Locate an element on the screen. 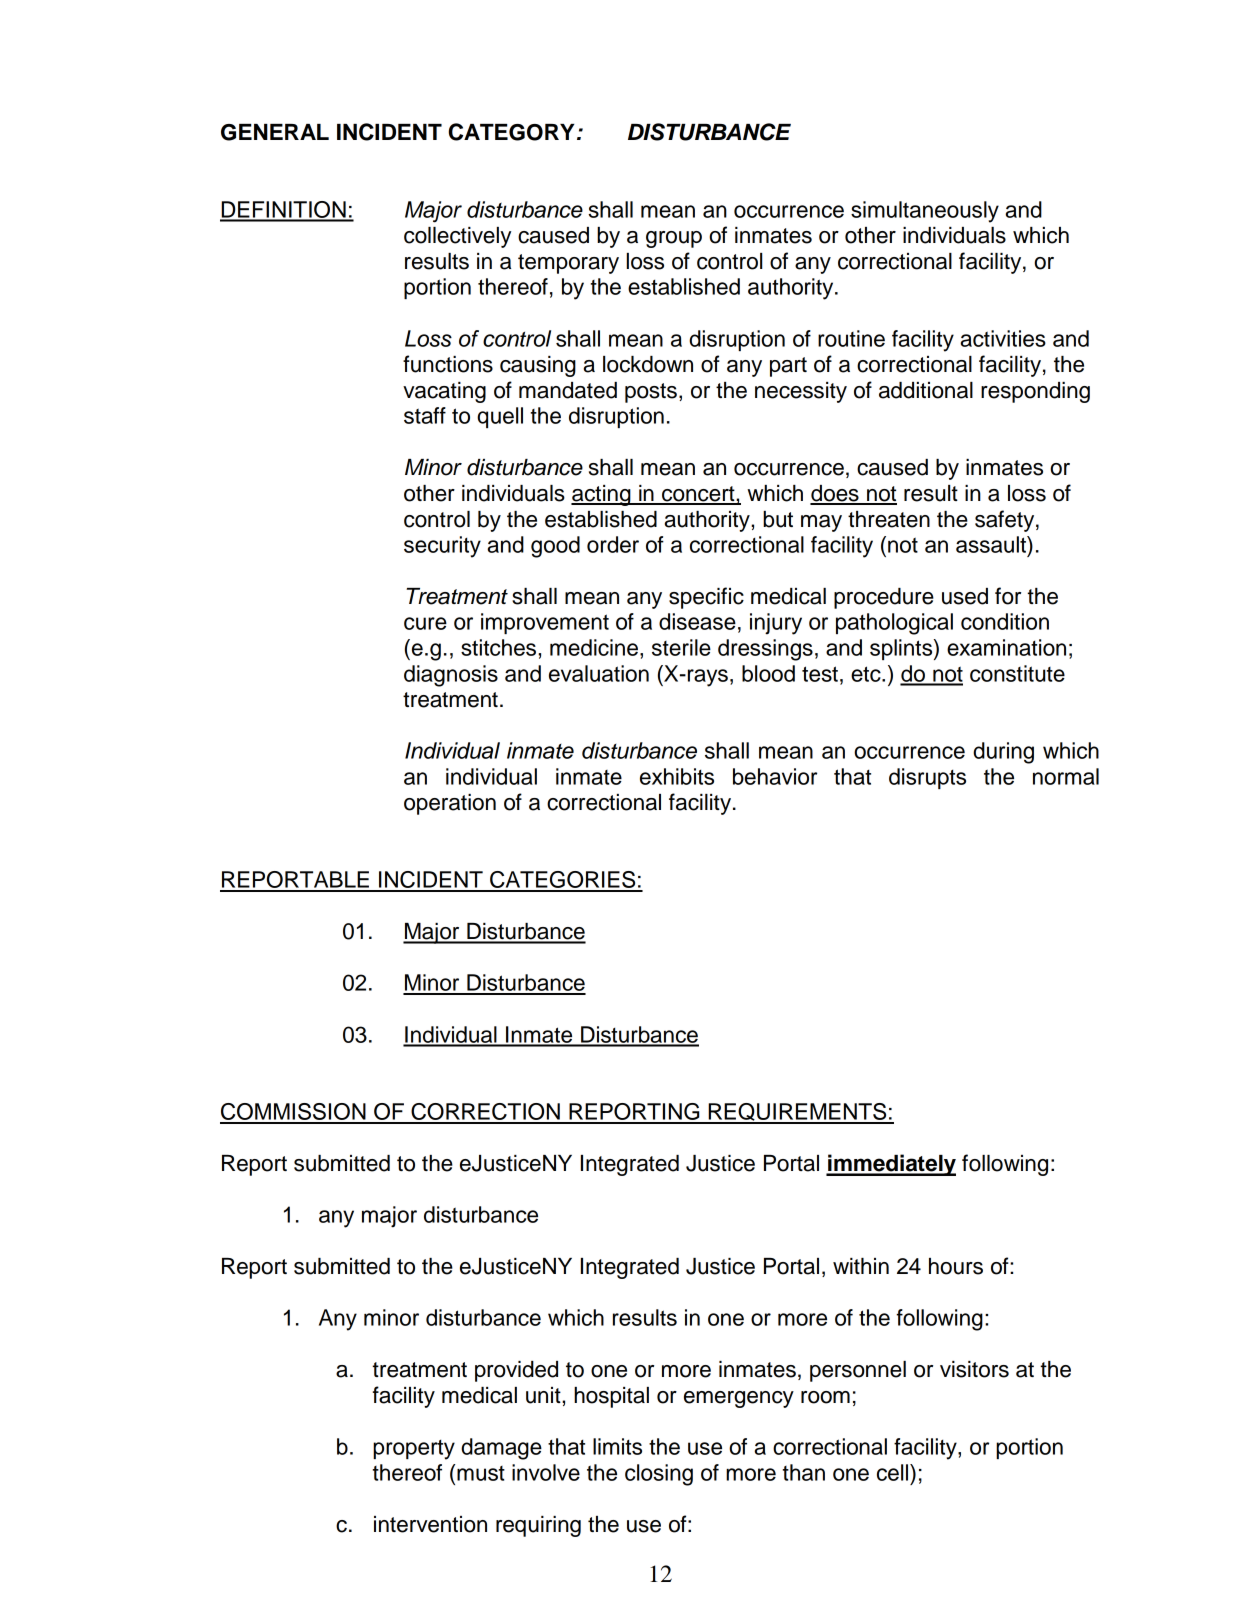  exhibits is located at coordinates (677, 776).
